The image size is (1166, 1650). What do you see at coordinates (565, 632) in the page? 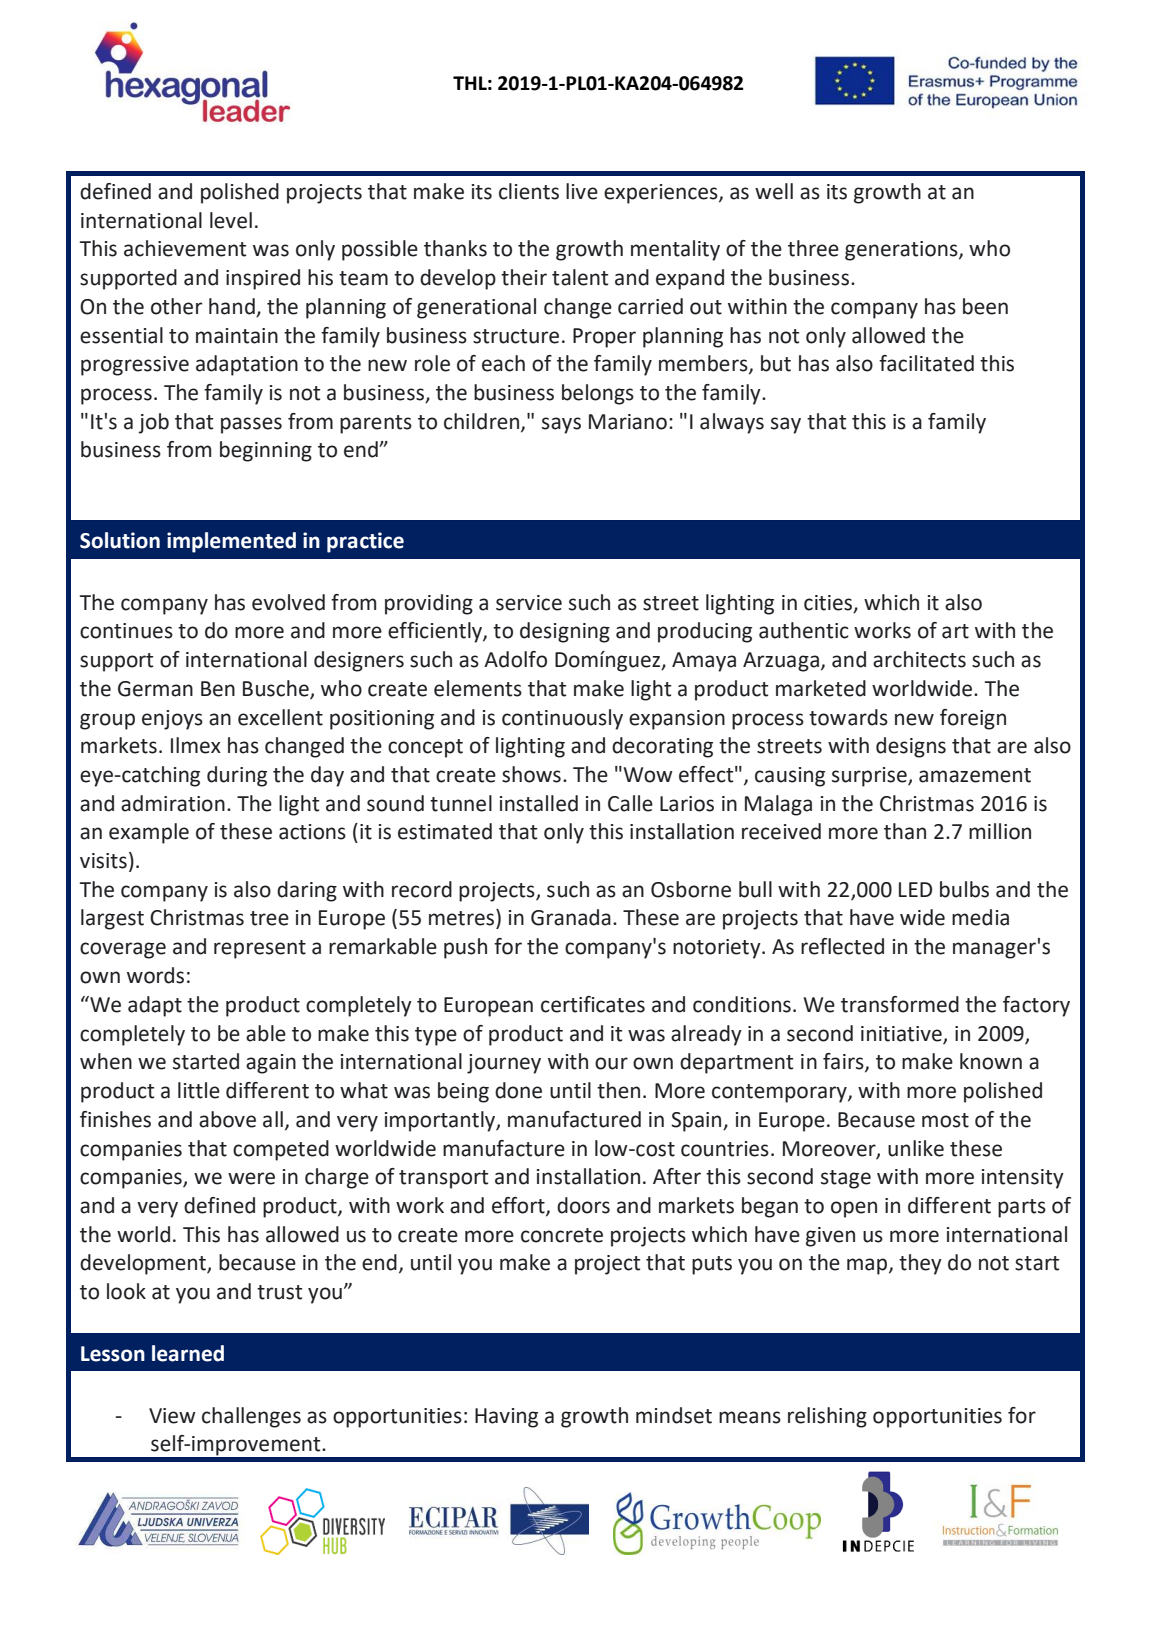
I see `designing` at bounding box center [565, 632].
